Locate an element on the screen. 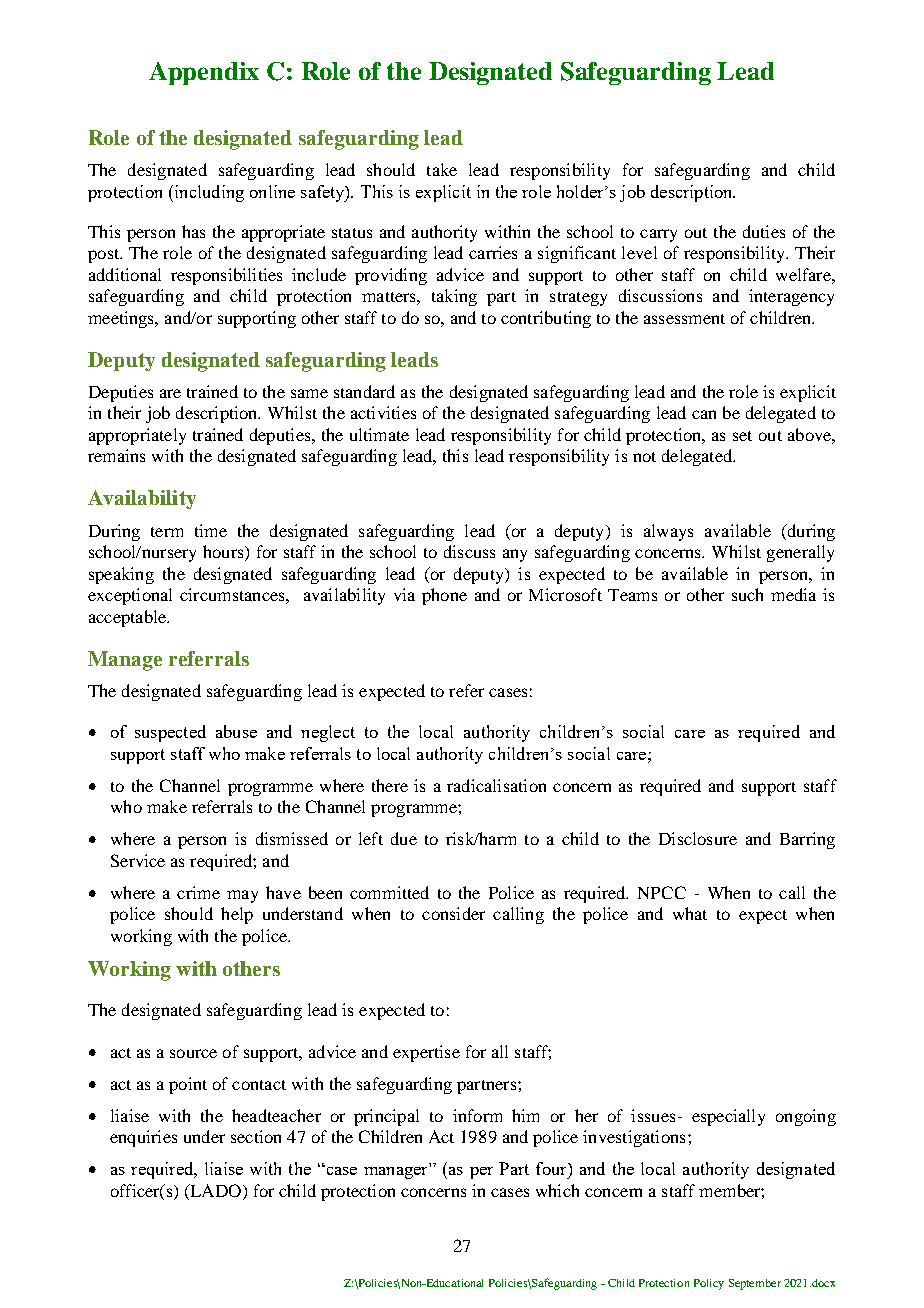  duties is located at coordinates (764, 231).
